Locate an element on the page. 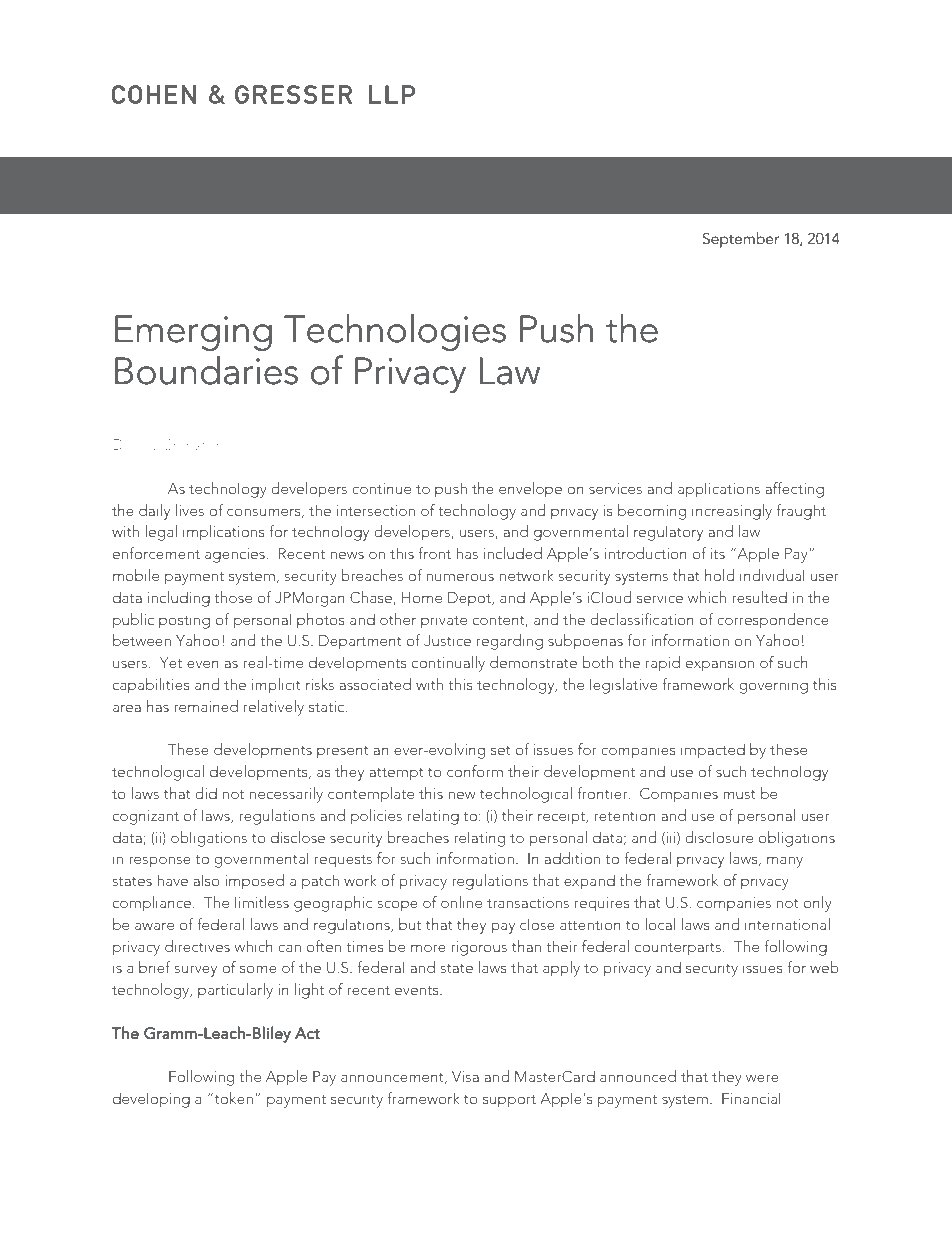  Visa is located at coordinates (465, 1076).
